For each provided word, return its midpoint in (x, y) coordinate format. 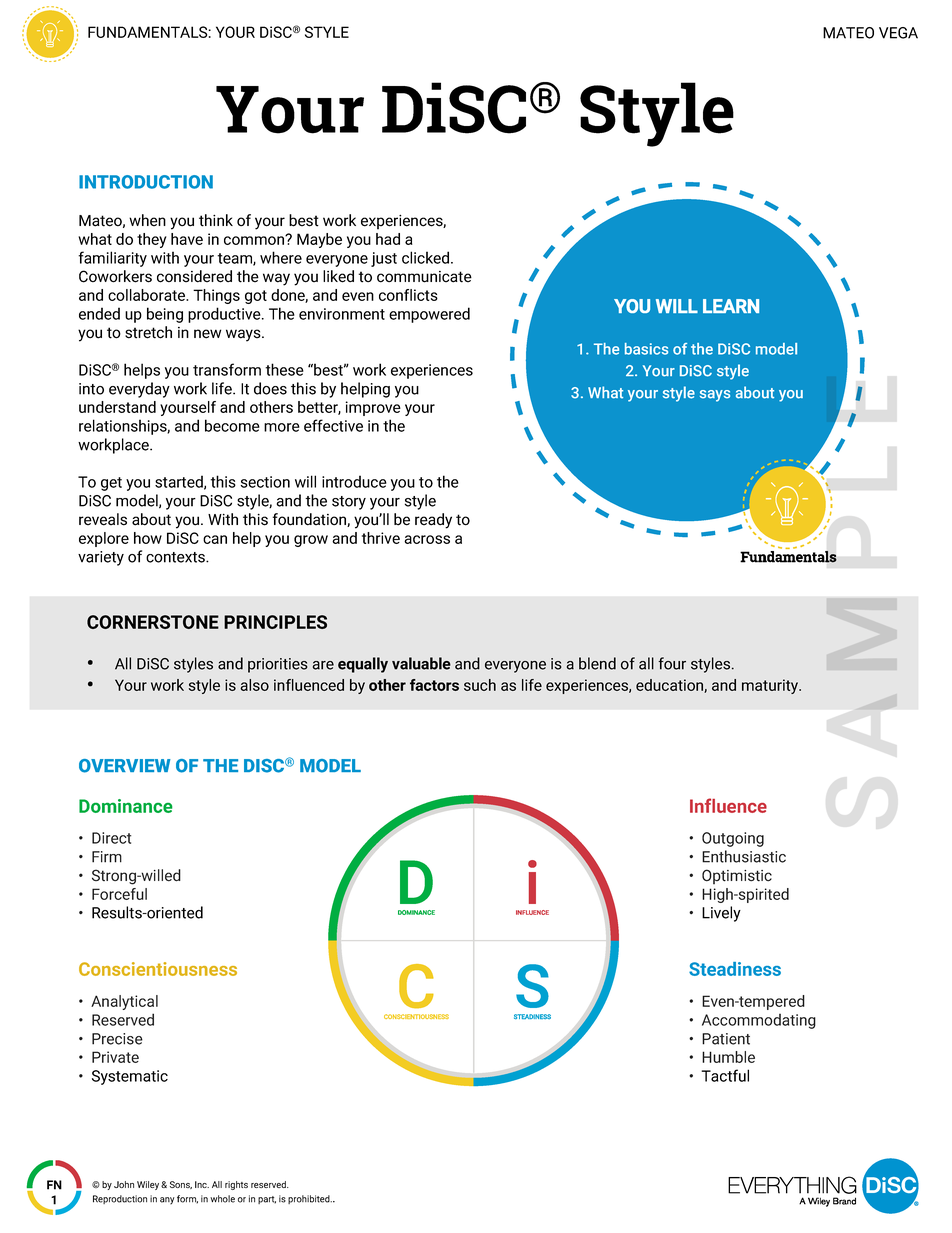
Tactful (725, 1075)
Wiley (149, 1185)
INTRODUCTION (146, 182)
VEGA (898, 33)
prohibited (310, 1199)
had (388, 239)
